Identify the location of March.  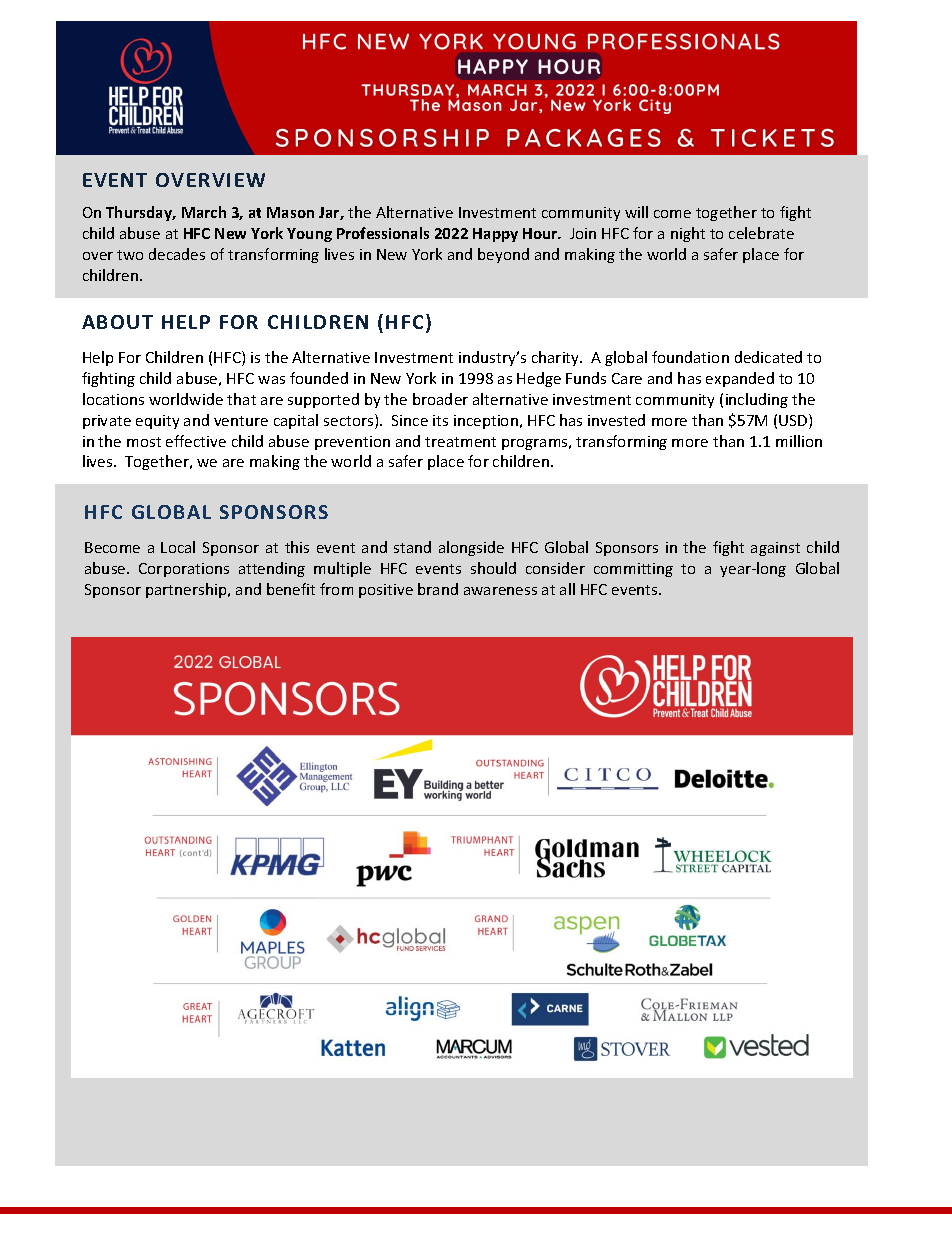
(204, 212).
